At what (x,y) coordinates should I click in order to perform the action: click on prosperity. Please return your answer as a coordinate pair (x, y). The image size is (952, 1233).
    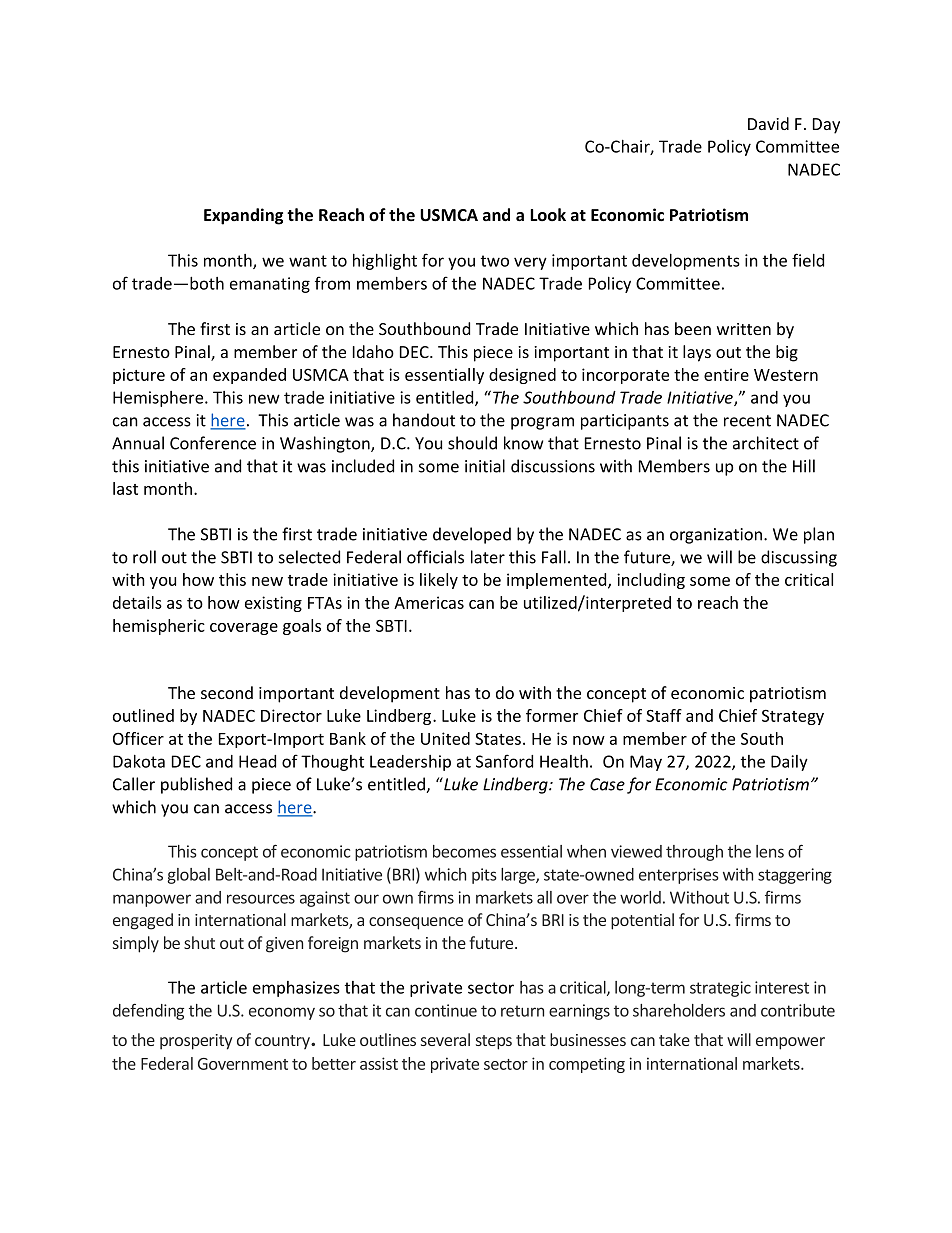
    Looking at the image, I should click on (196, 1042).
